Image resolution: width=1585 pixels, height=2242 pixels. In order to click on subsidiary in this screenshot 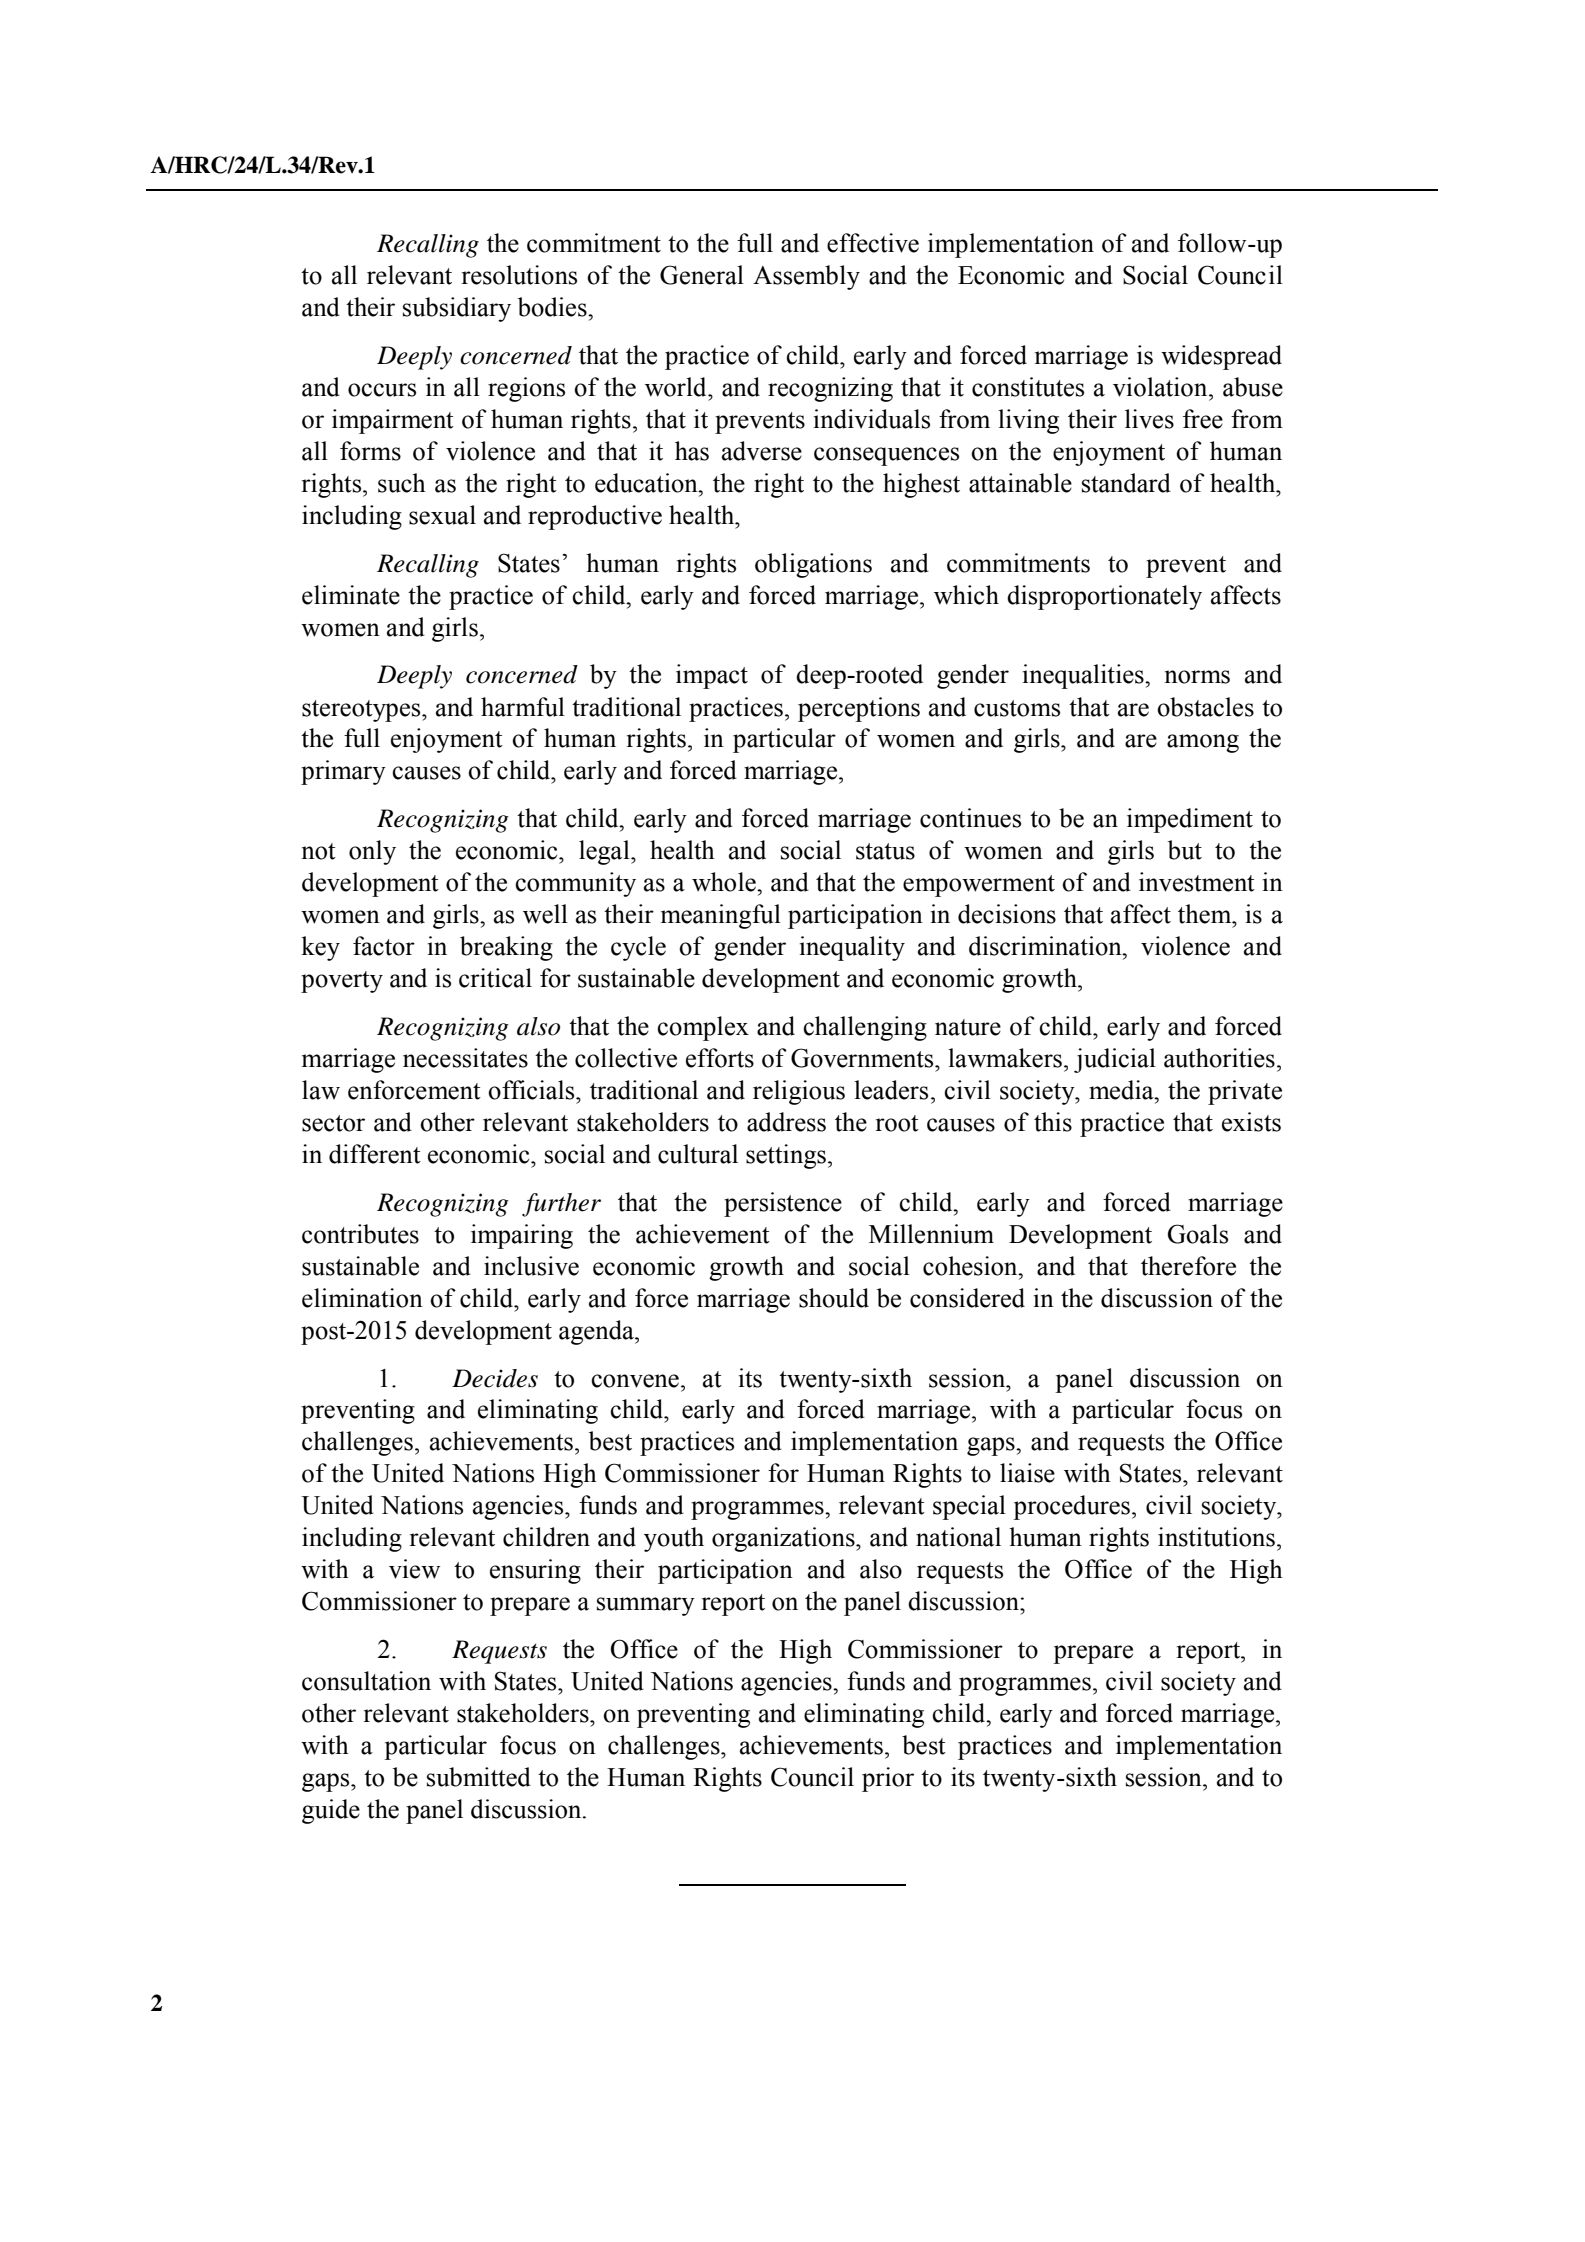, I will do `click(457, 309)`.
